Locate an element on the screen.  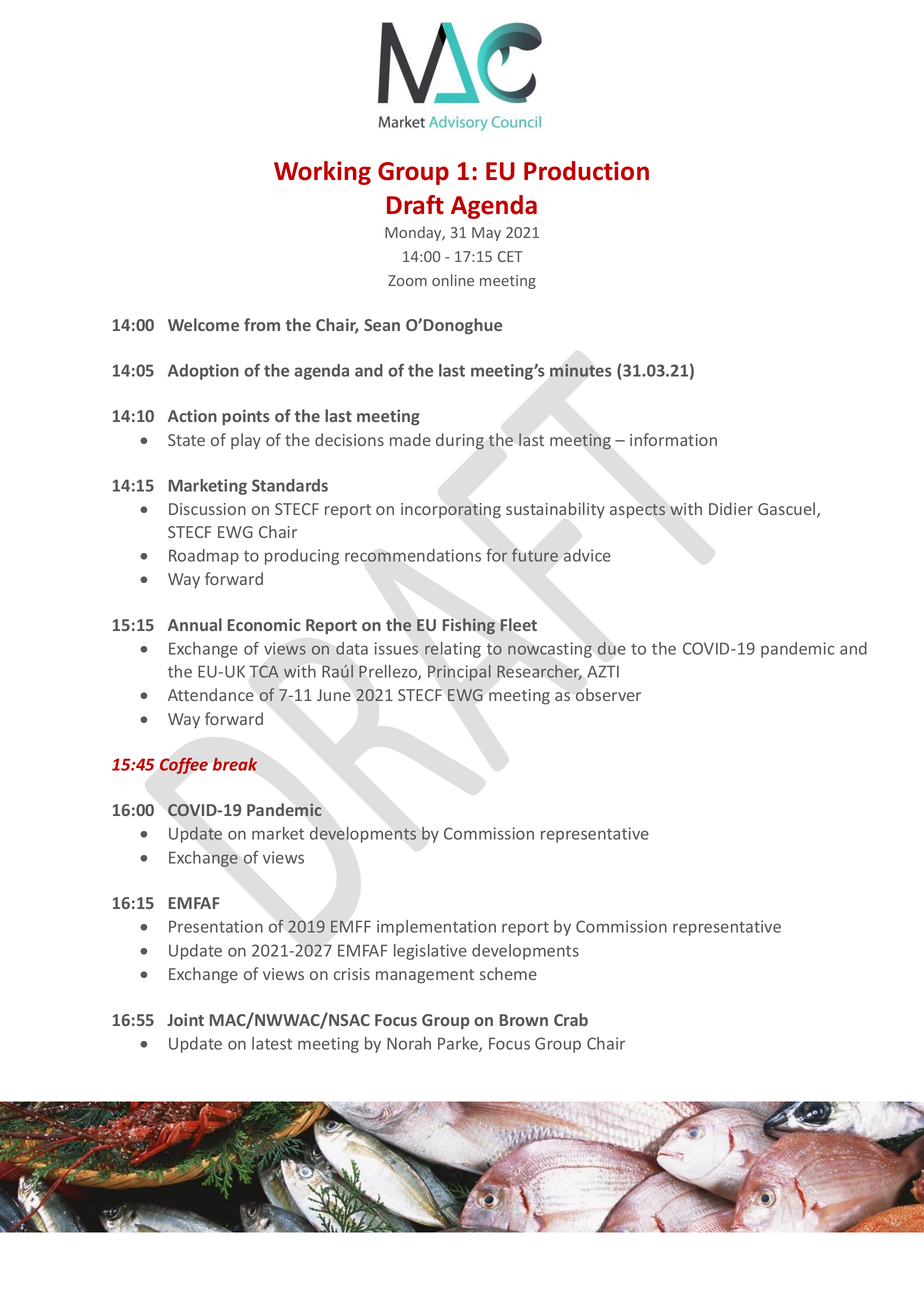
during is located at coordinates (460, 441).
